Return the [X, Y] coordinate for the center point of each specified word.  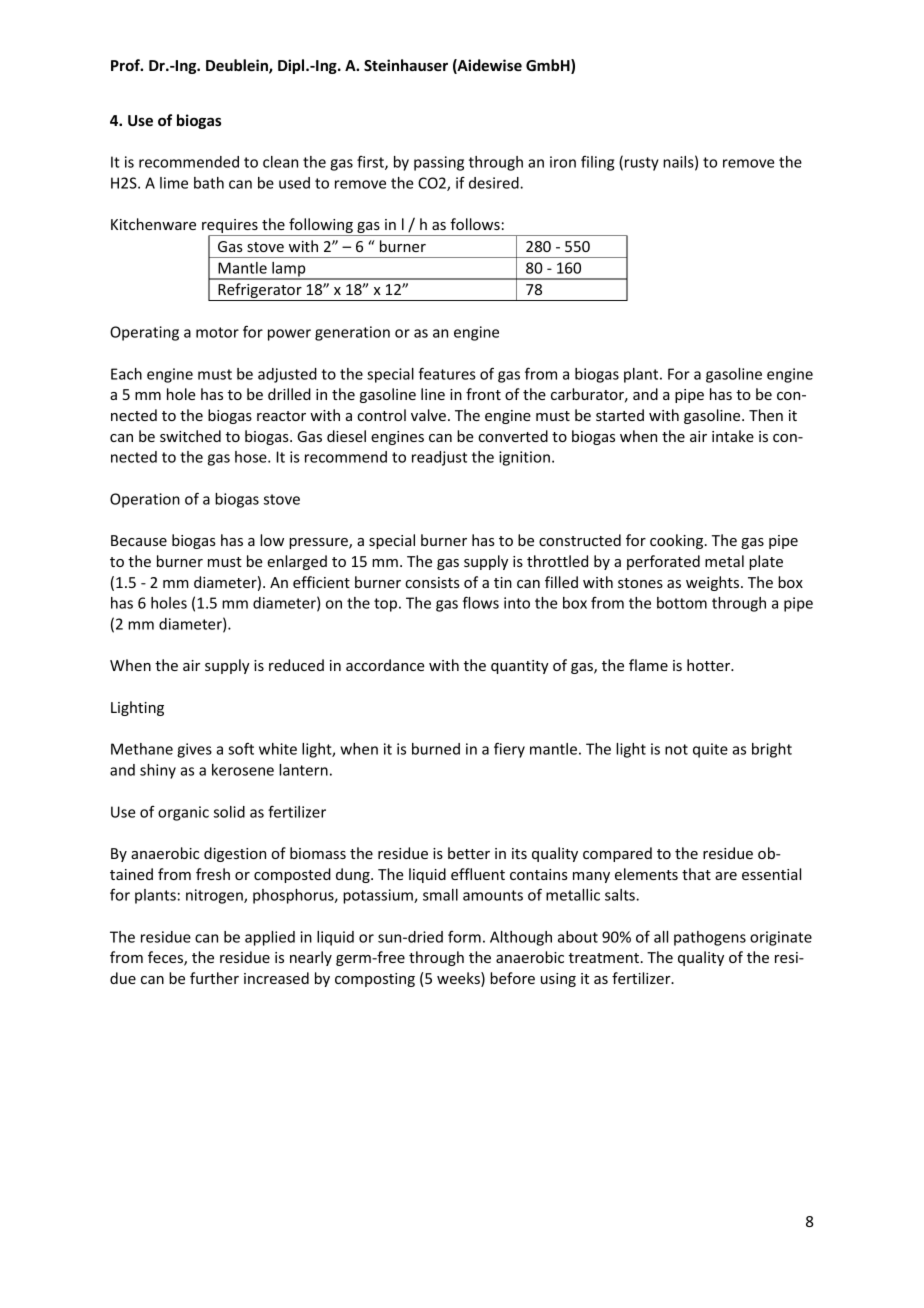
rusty [642, 164]
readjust [439, 458]
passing [439, 163]
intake [733, 436]
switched [190, 436]
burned [436, 749]
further [214, 978]
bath [209, 183]
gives [194, 750]
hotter [710, 665]
